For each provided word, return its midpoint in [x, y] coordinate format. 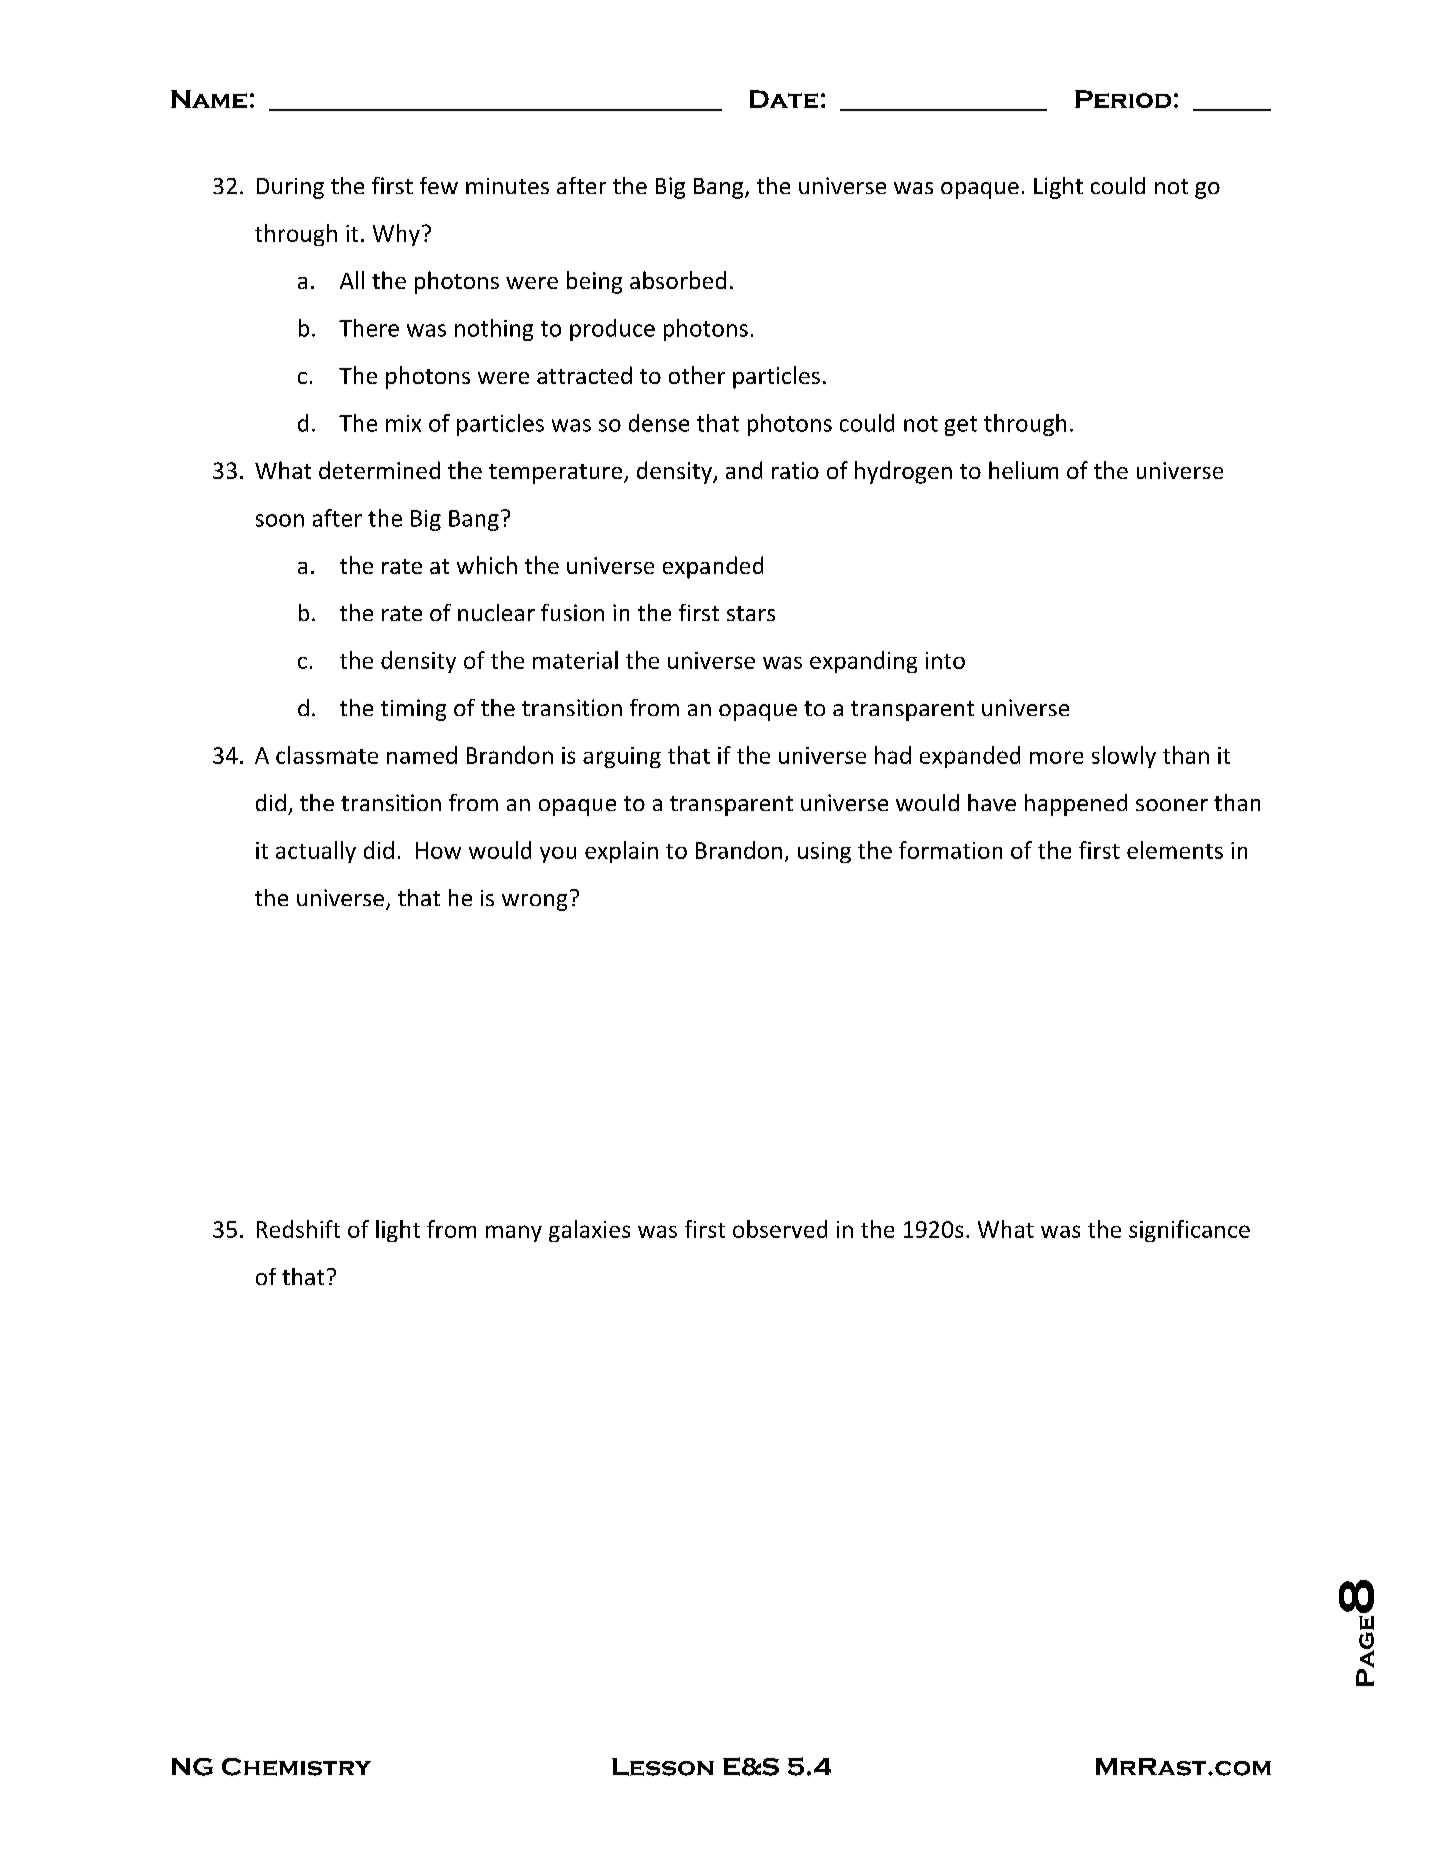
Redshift [298, 1229]
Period [1123, 99]
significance [1189, 1231]
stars [751, 613]
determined [379, 470]
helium [1023, 470]
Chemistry [296, 1767]
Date [784, 99]
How [438, 850]
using [824, 852]
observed [780, 1229]
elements [1175, 850]
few [439, 185]
